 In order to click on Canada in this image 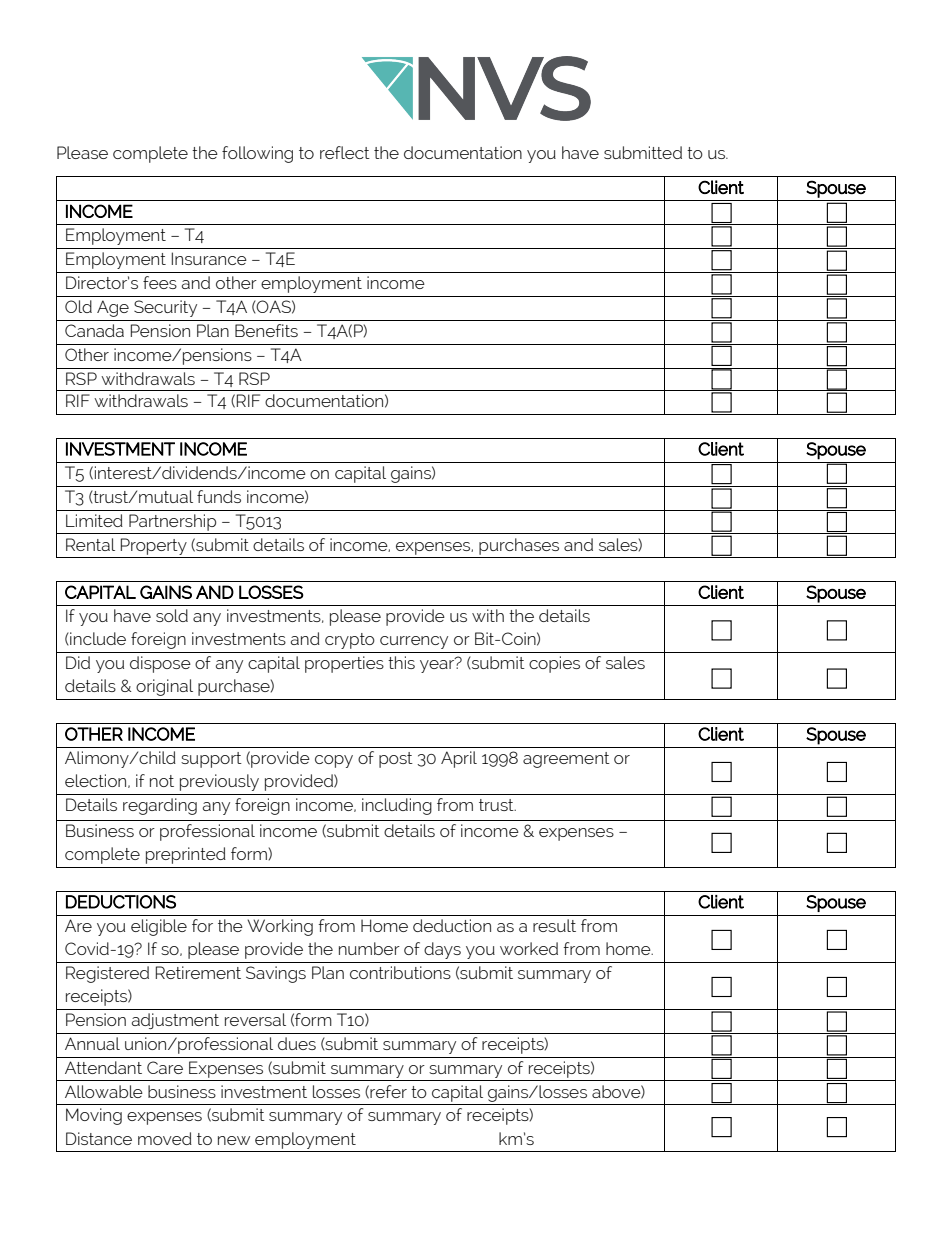, I will do `click(94, 330)`.
